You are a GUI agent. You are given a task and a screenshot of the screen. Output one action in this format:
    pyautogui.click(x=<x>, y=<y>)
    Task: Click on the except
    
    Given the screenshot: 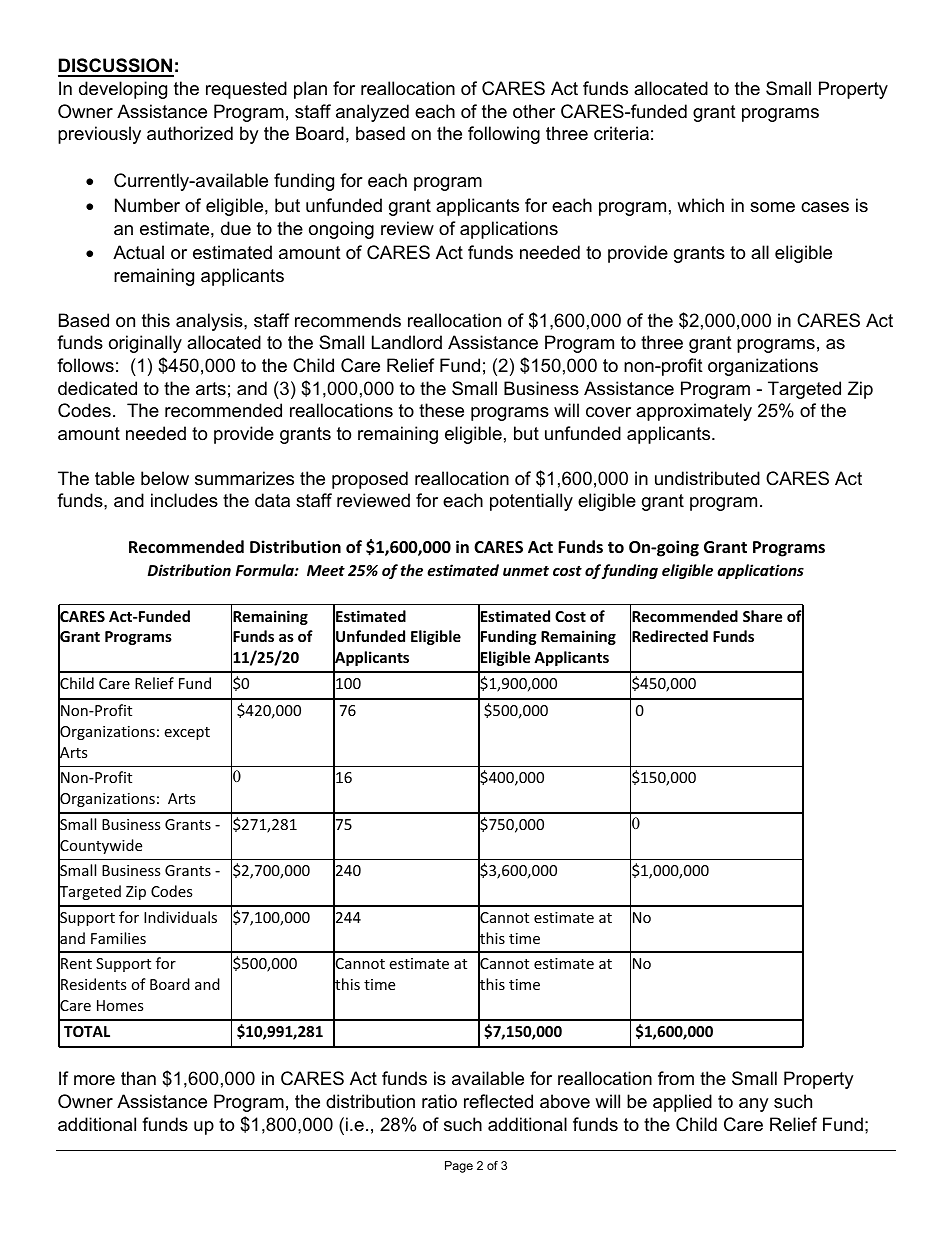 What is the action you would take?
    pyautogui.click(x=187, y=733)
